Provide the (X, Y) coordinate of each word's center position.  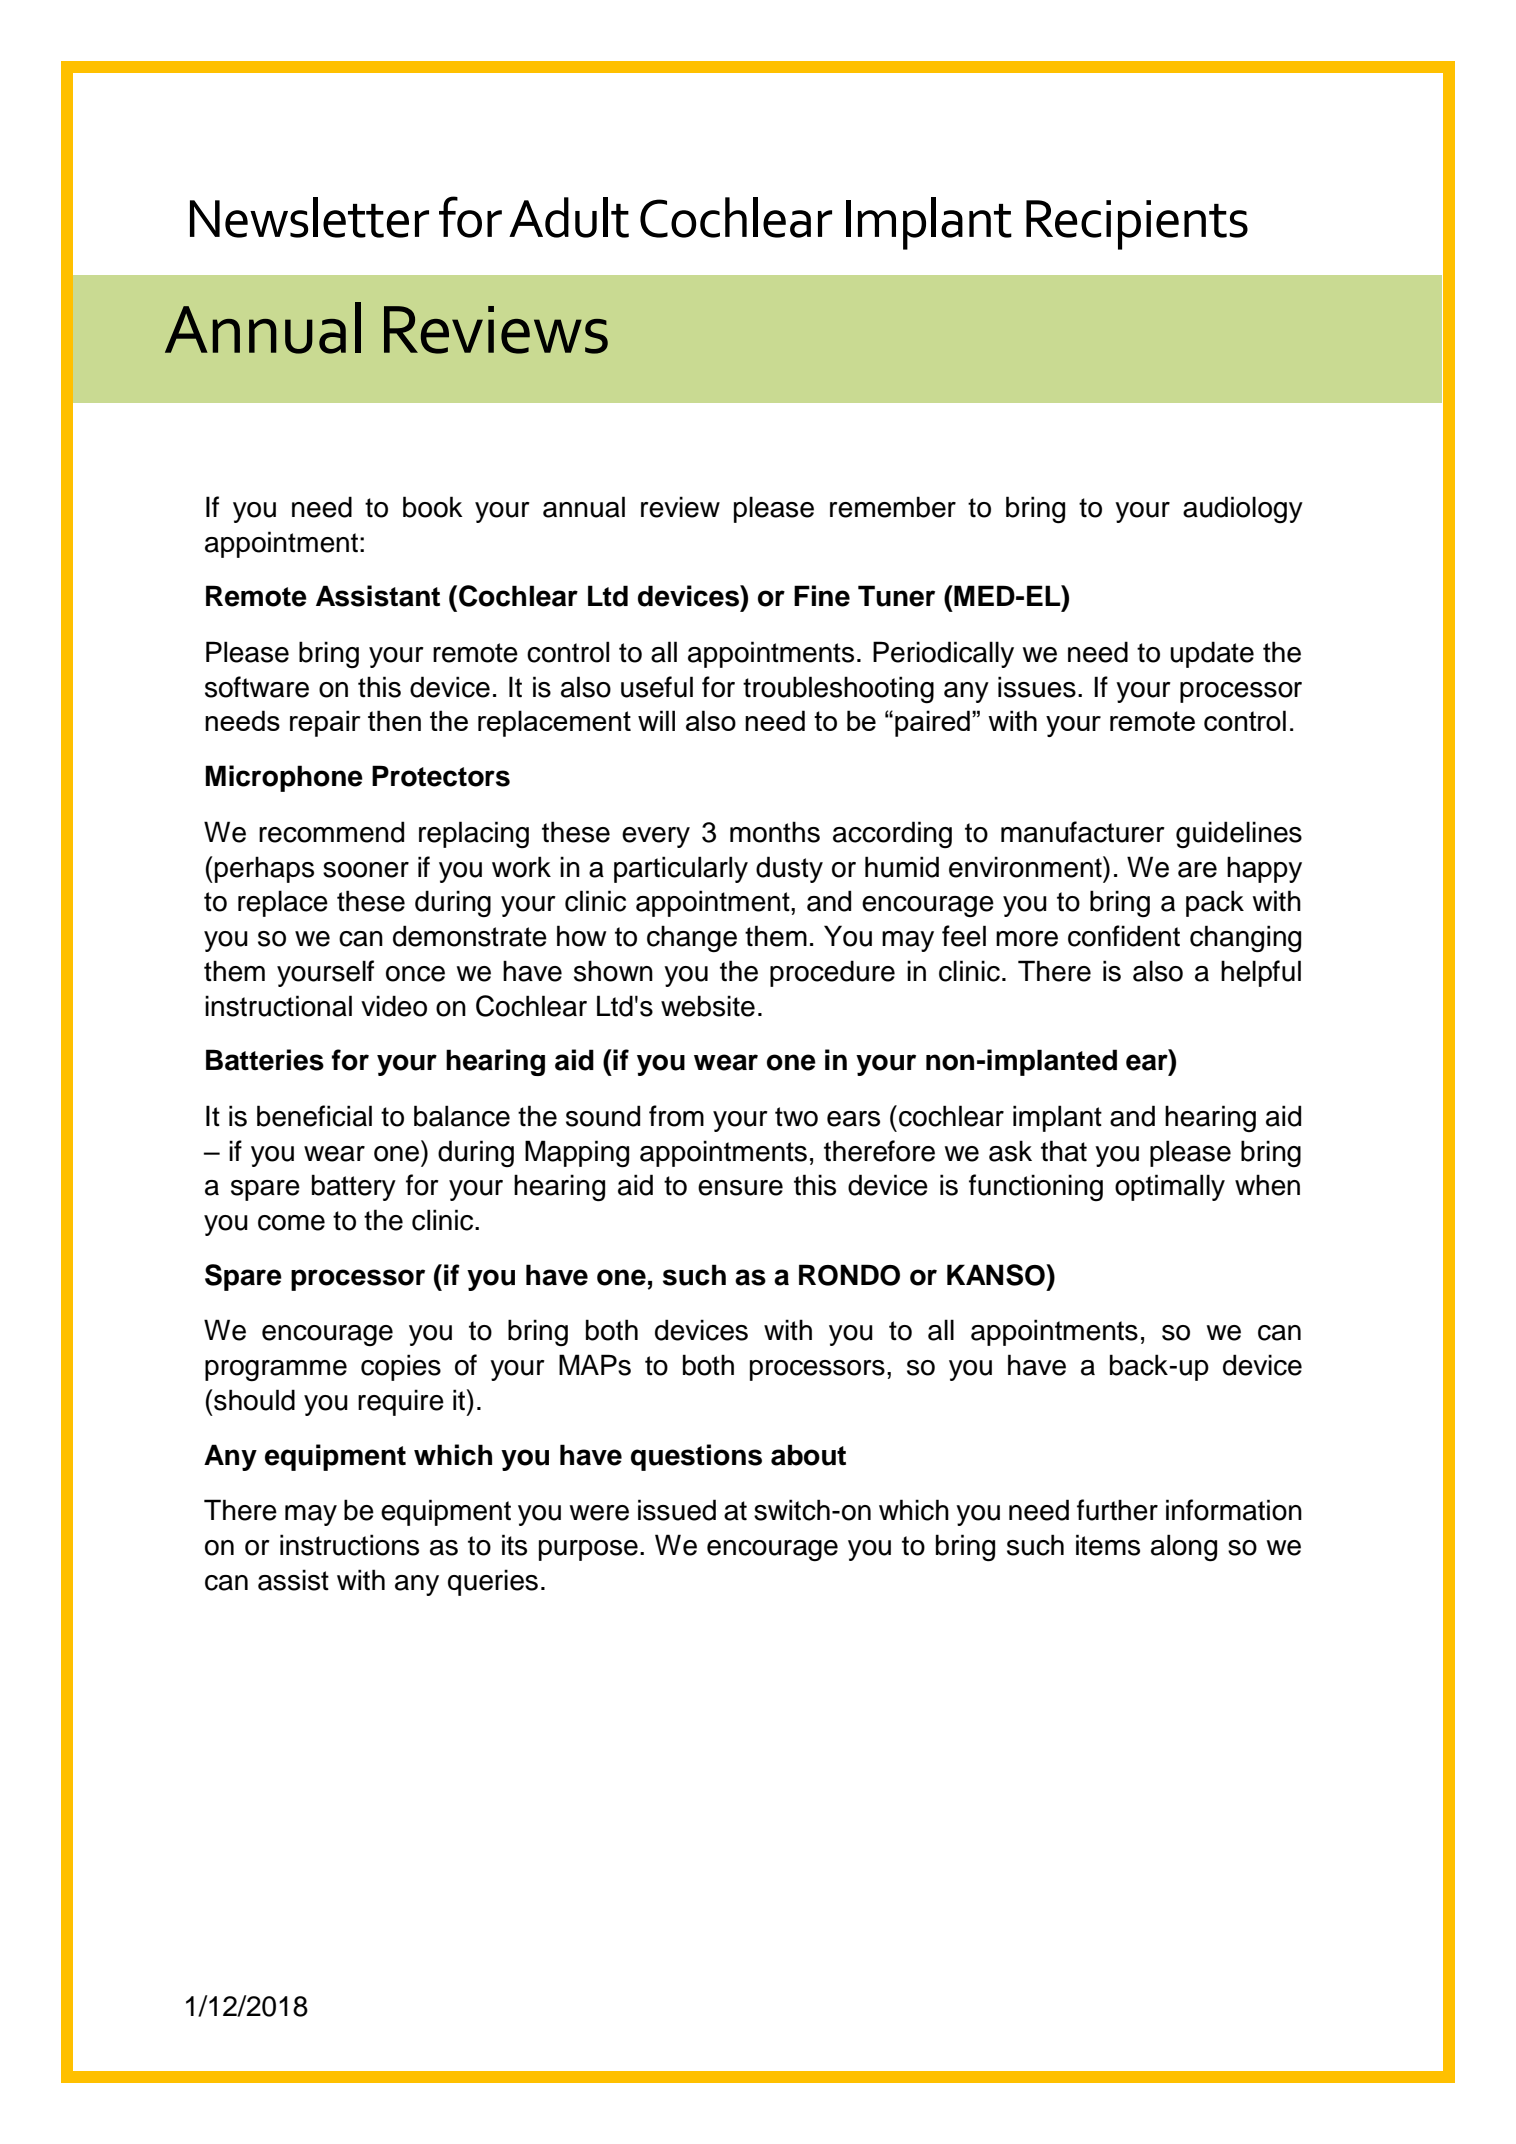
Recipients (1137, 225)
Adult (569, 217)
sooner (366, 870)
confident (1124, 936)
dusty (789, 869)
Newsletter (309, 217)
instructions (349, 1545)
